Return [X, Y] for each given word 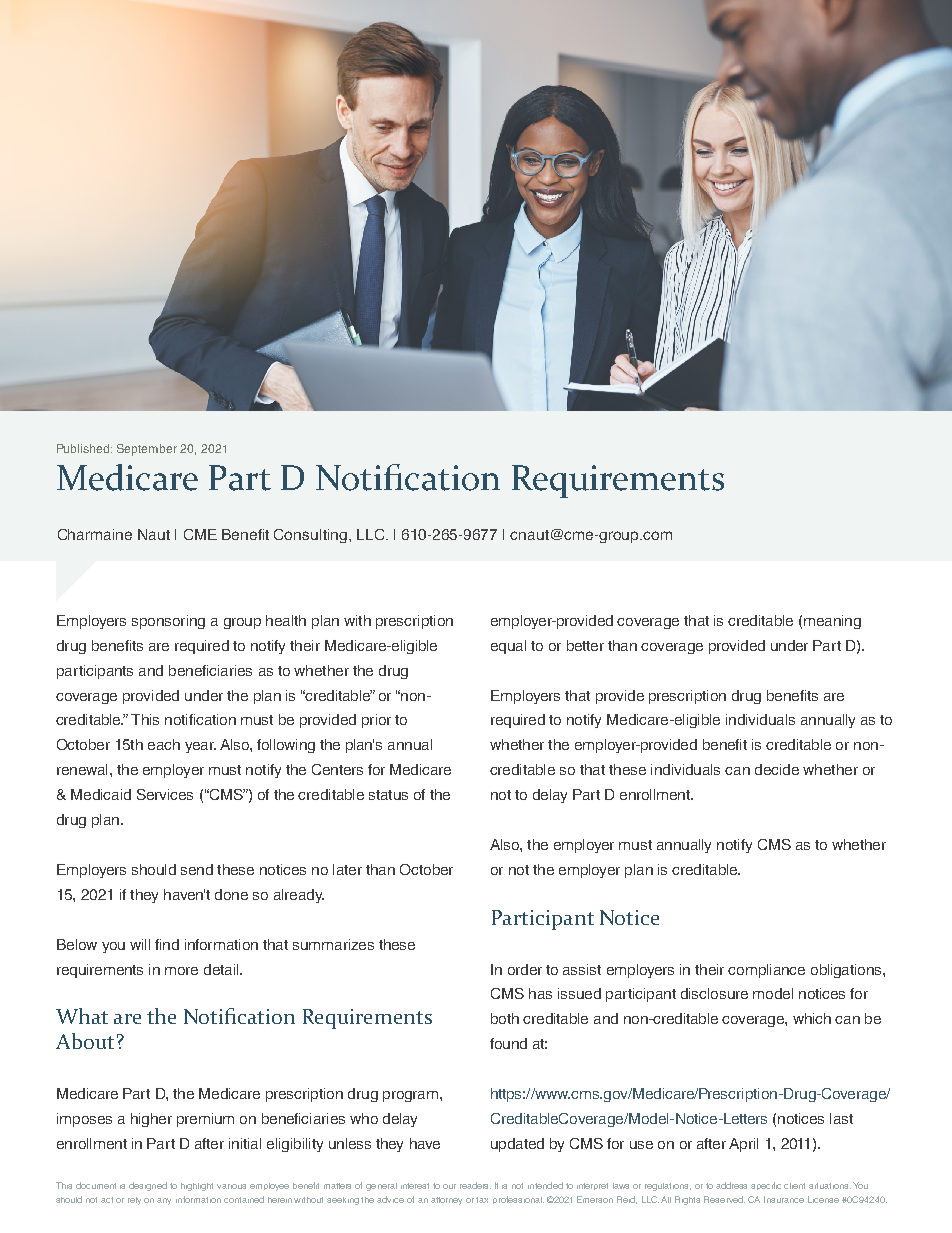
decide [777, 769]
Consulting [310, 536]
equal [508, 647]
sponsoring [168, 622]
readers [475, 1185]
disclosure [714, 993]
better [585, 645]
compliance [766, 971]
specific [766, 1186]
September [147, 450]
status [388, 795]
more [181, 971]
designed [148, 1186]
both [505, 1018]
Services [165, 794]
